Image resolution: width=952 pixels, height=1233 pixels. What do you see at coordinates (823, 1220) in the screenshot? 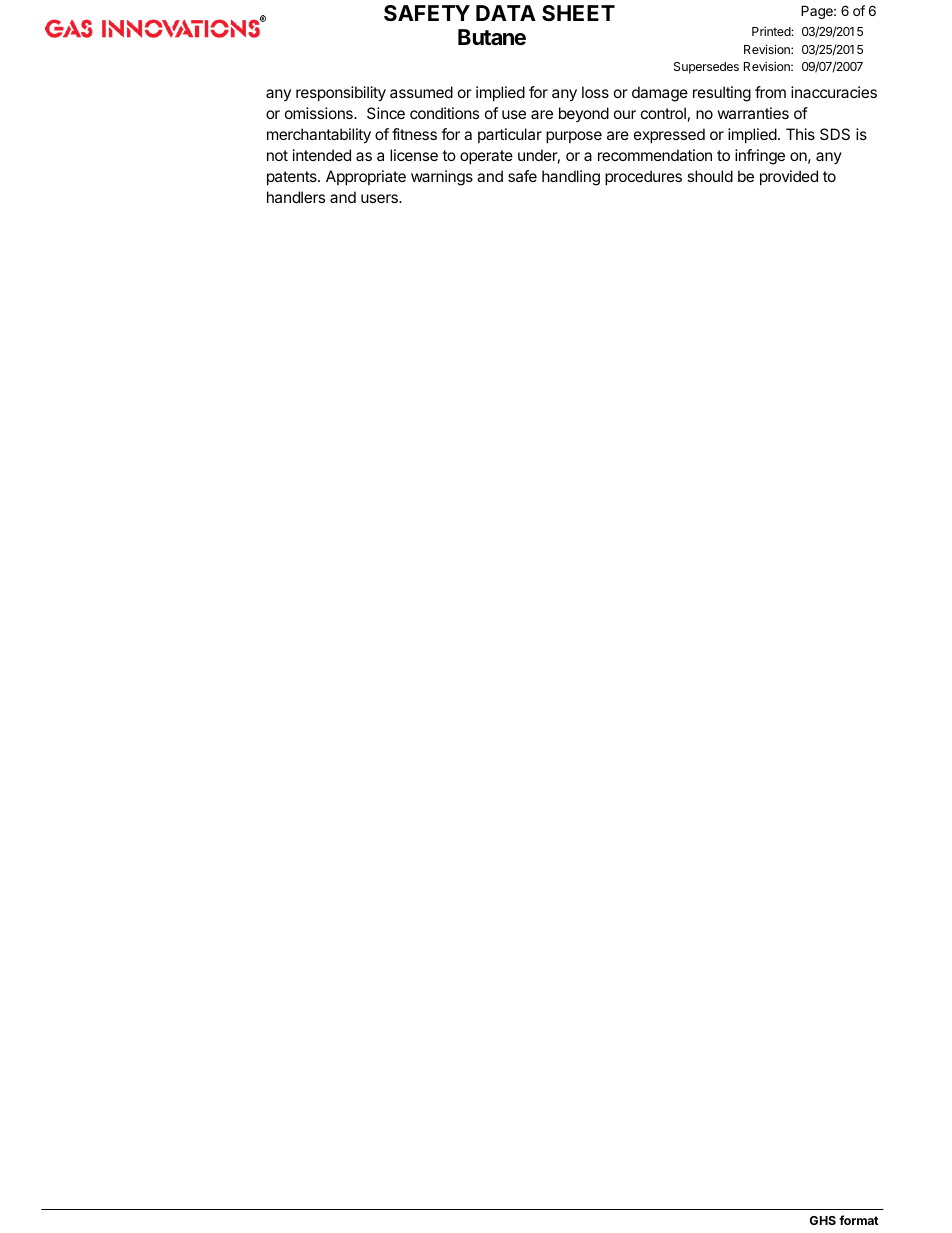
I see `GHS` at bounding box center [823, 1220].
